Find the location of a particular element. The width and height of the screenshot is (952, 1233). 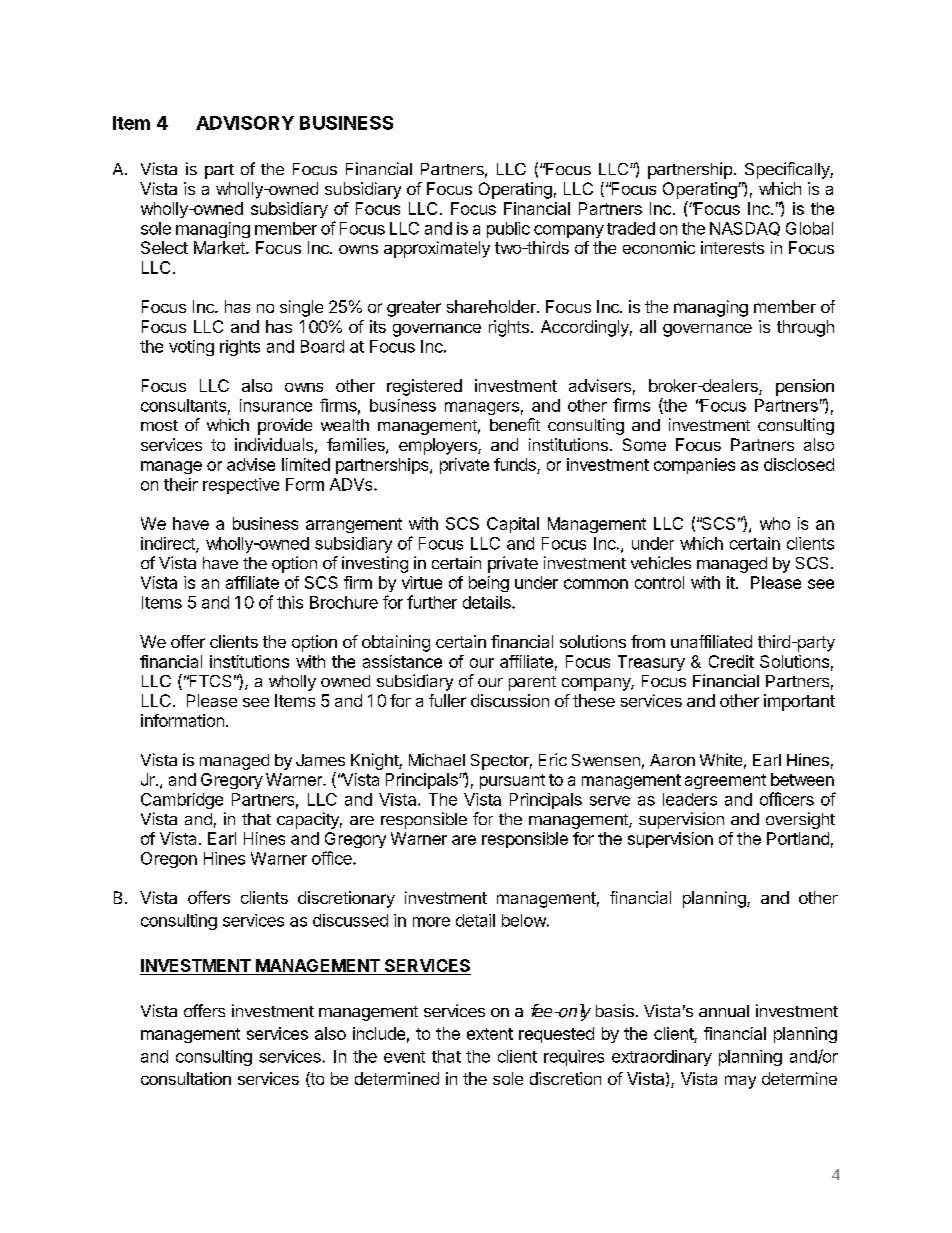

may is located at coordinates (740, 1082).
